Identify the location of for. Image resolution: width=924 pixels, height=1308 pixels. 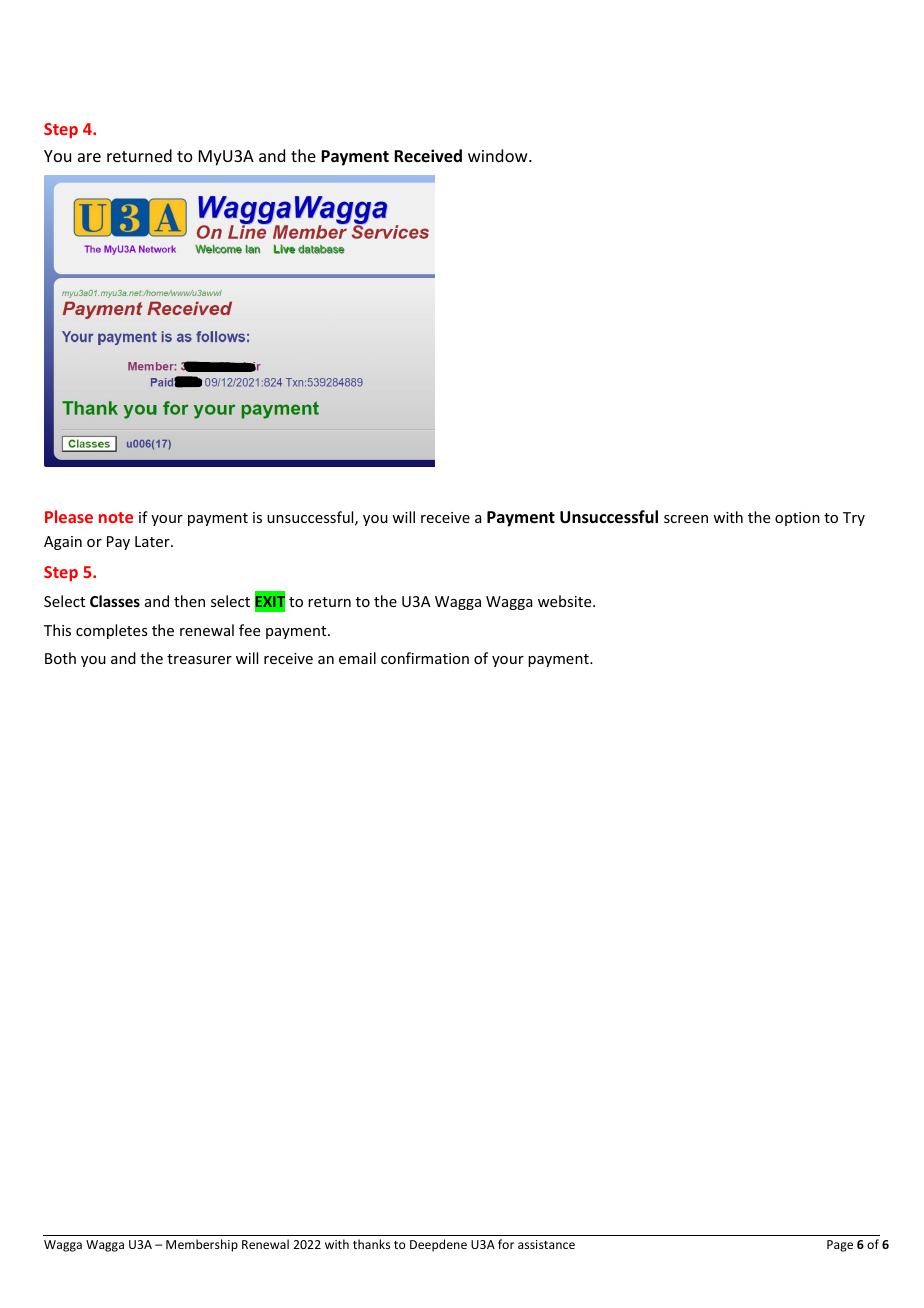
(506, 1244).
